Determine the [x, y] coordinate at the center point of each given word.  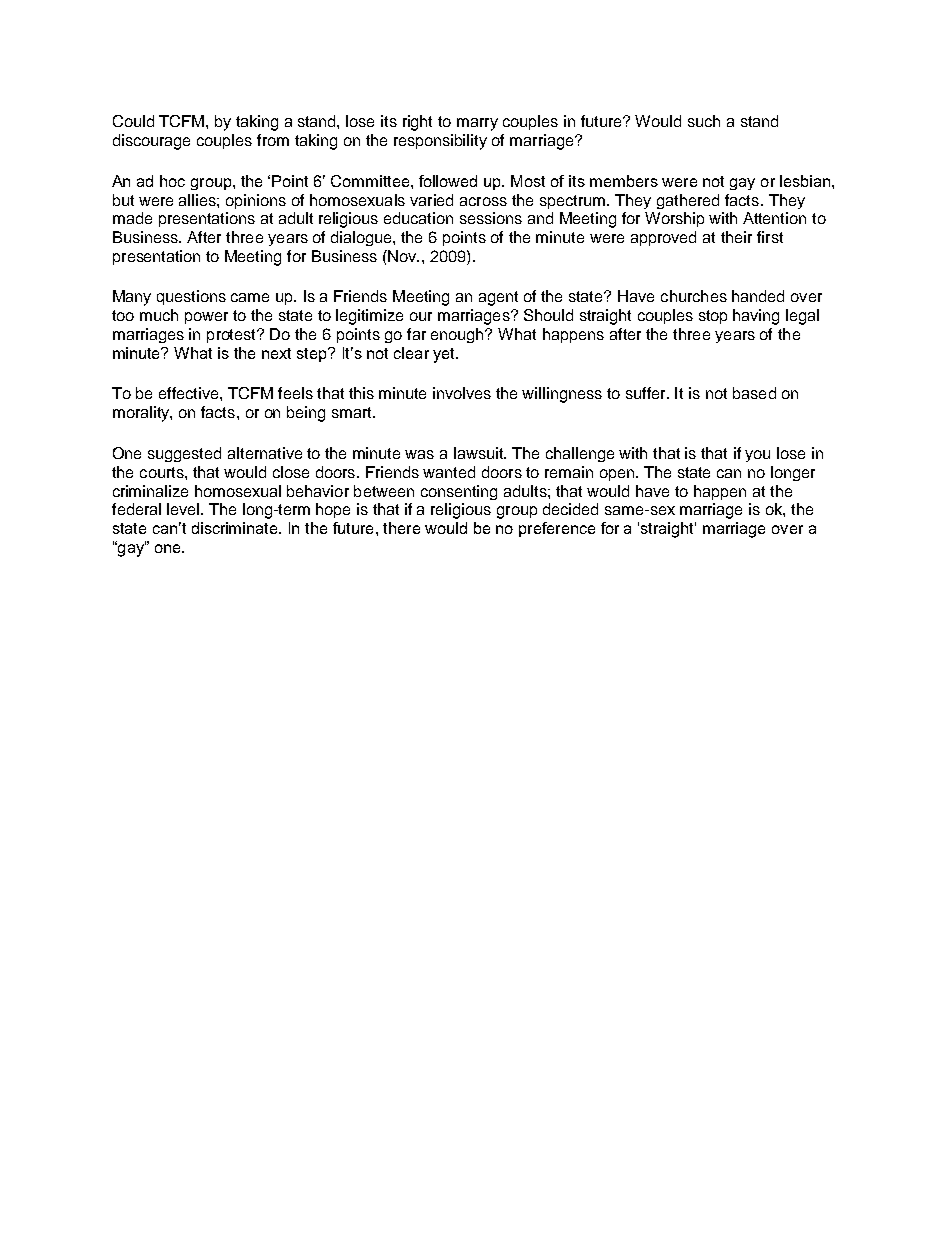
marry [477, 124]
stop [713, 317]
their [736, 237]
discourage [151, 142]
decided [570, 509]
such [704, 121]
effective [190, 393]
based [754, 393]
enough [459, 335]
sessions [491, 218]
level [184, 509]
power [206, 318]
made [132, 218]
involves [462, 393]
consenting [459, 492]
